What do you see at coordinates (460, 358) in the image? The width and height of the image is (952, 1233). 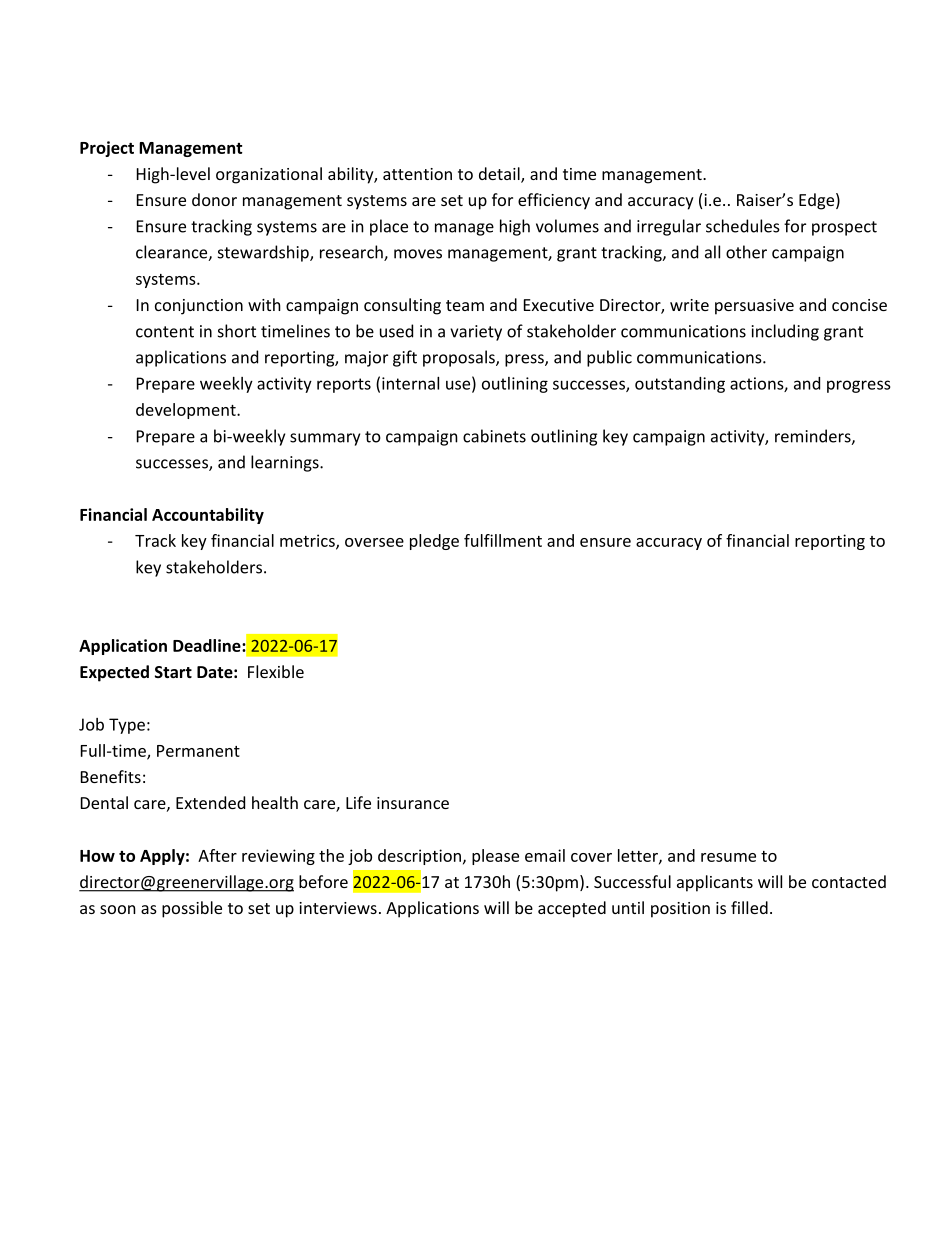 I see `proposals` at bounding box center [460, 358].
